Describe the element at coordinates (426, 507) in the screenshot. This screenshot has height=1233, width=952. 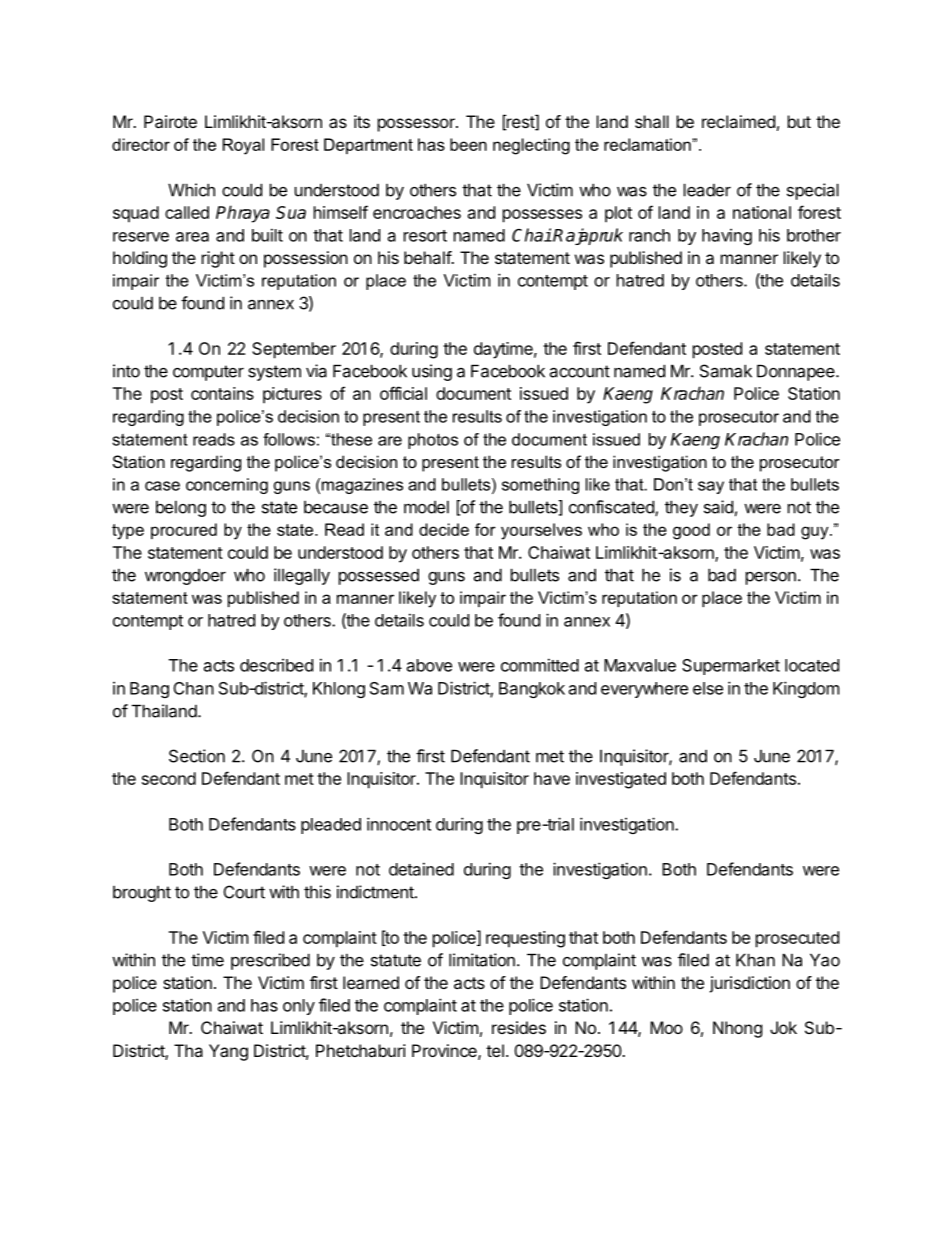
I see `model` at that location.
